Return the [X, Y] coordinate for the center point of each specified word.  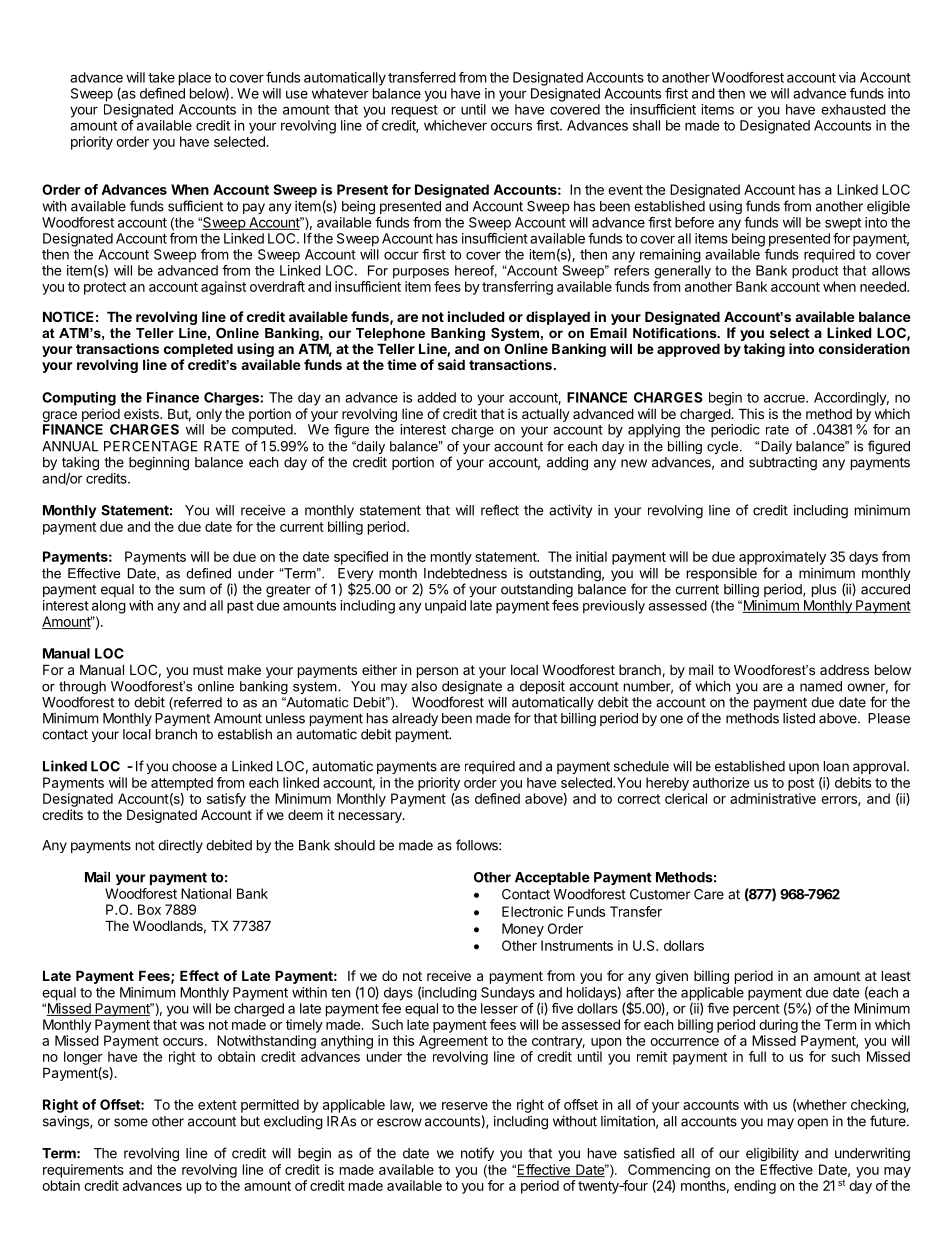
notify [477, 1154]
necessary [371, 817]
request [415, 111]
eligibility [772, 1155]
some [131, 1122]
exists [142, 413]
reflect [500, 510]
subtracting [783, 464]
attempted [182, 784]
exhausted [853, 109]
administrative [773, 798]
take [161, 77]
